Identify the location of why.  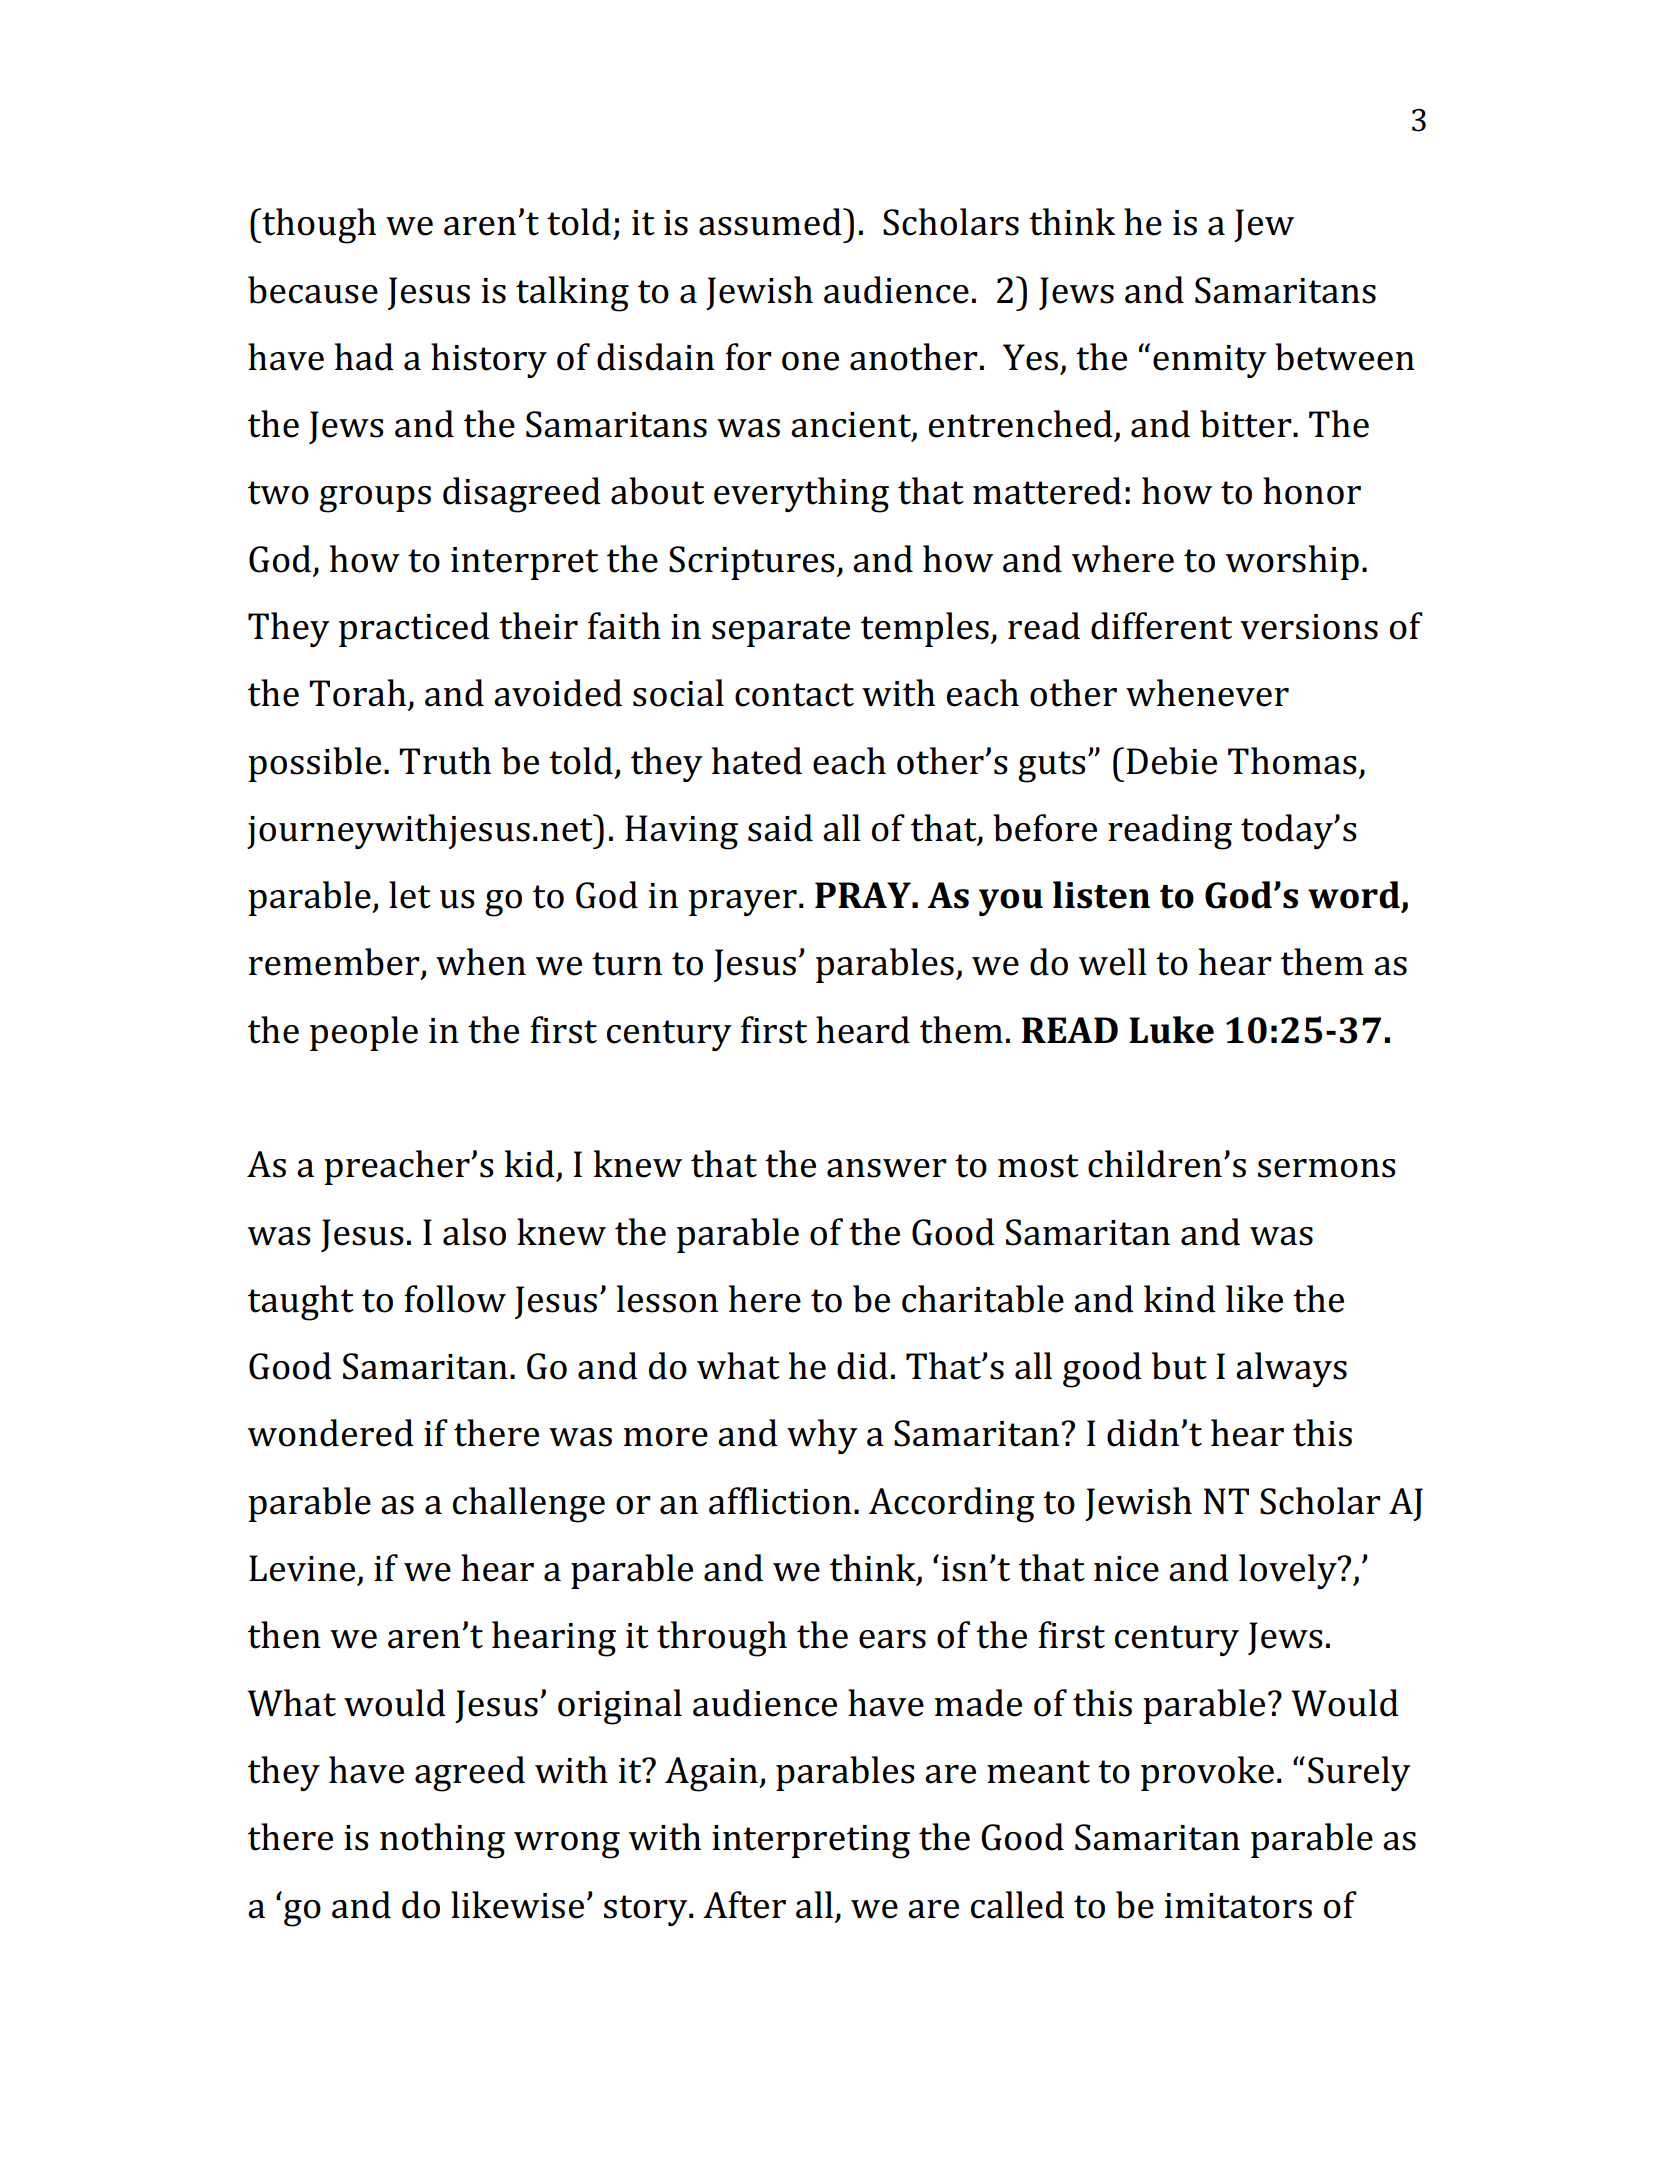
(822, 1436).
